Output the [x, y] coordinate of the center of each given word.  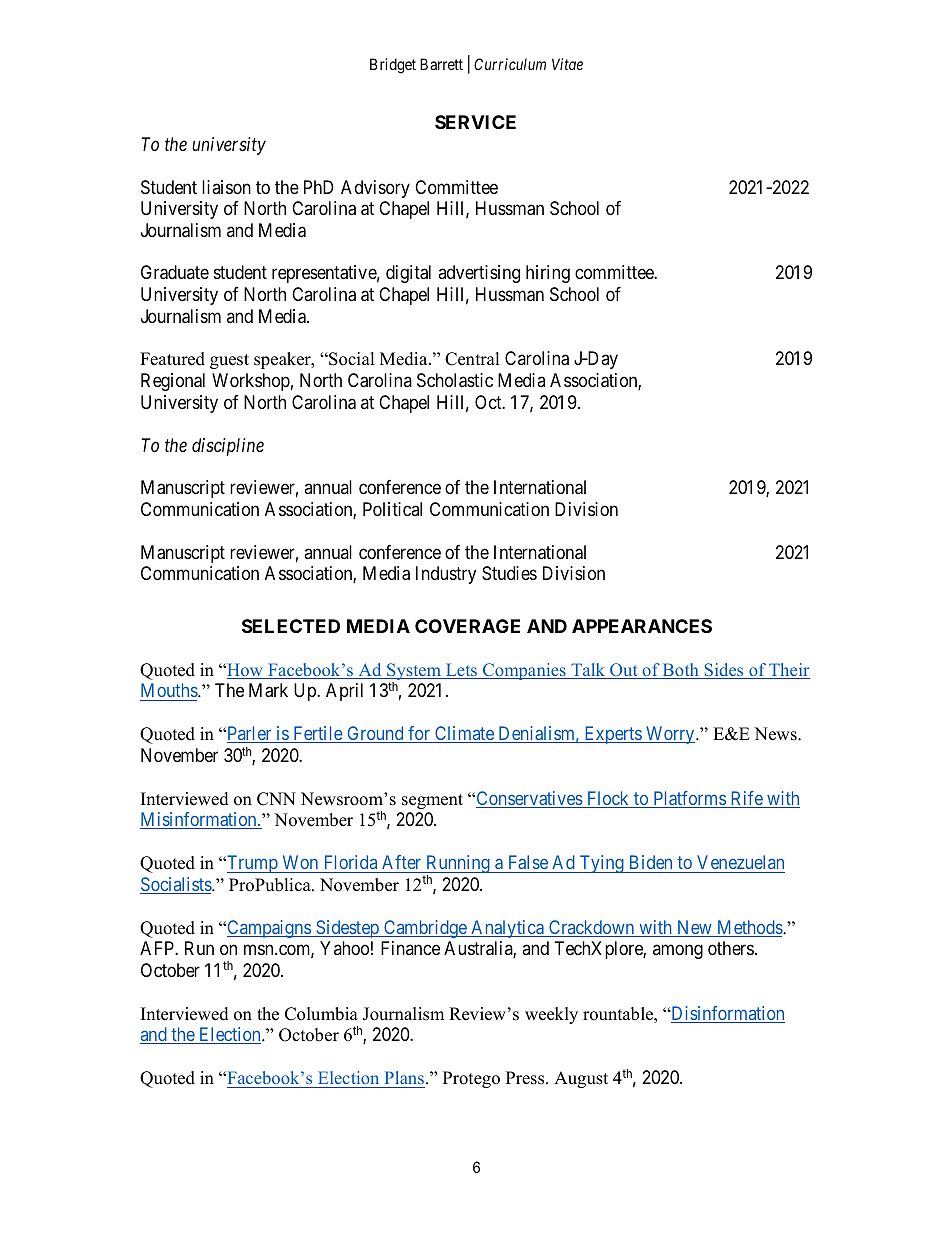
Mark [268, 690]
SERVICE [475, 122]
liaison [226, 187]
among [678, 951]
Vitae [567, 64]
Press [526, 1078]
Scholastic [455, 380]
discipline [228, 447]
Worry [670, 735]
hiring [548, 274]
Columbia [321, 1014]
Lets [461, 671]
